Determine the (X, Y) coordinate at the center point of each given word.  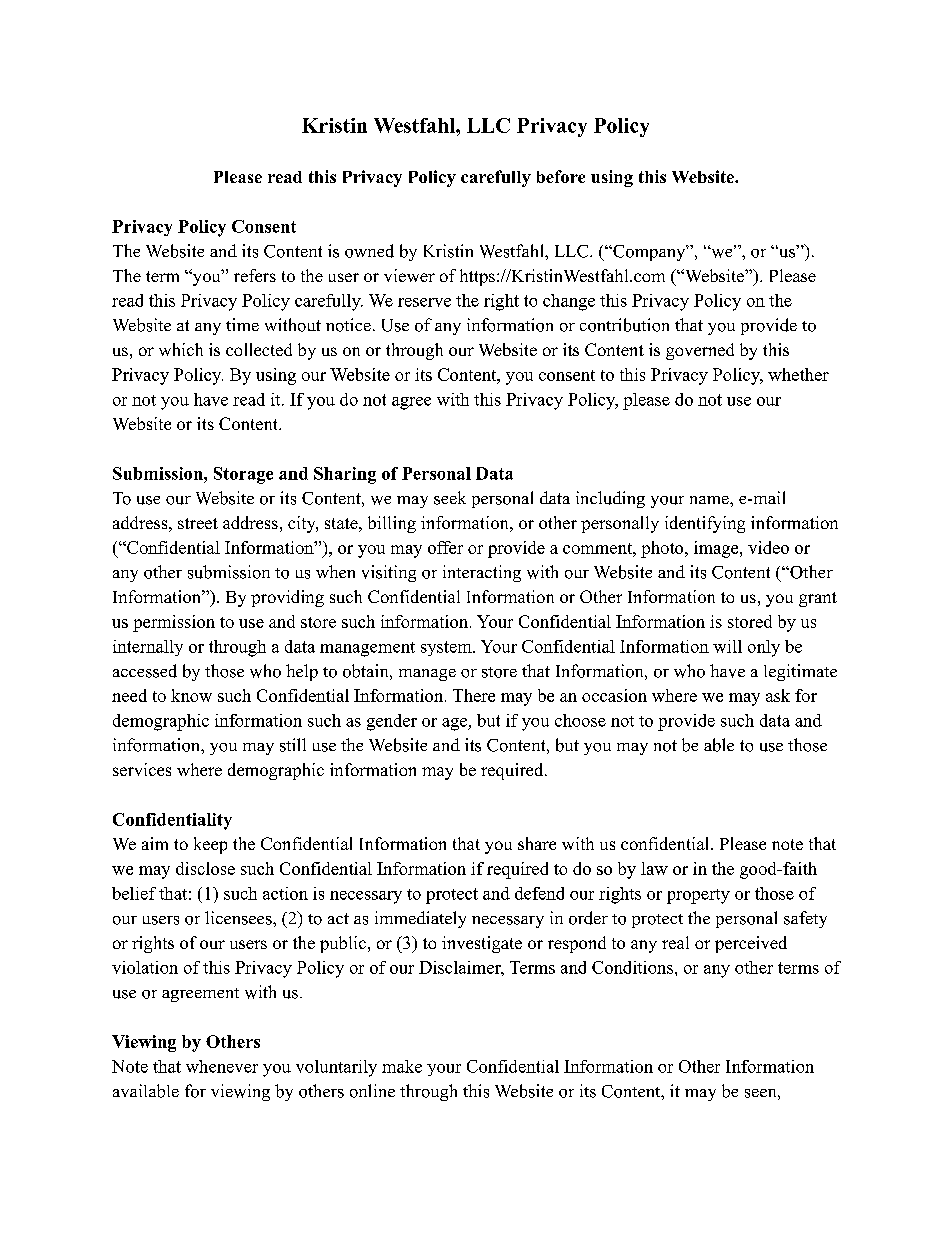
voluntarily (336, 1068)
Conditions (632, 967)
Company (649, 253)
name (710, 500)
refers (255, 275)
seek (450, 498)
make (402, 1066)
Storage (243, 475)
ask (778, 695)
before (561, 176)
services (142, 769)
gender (392, 722)
